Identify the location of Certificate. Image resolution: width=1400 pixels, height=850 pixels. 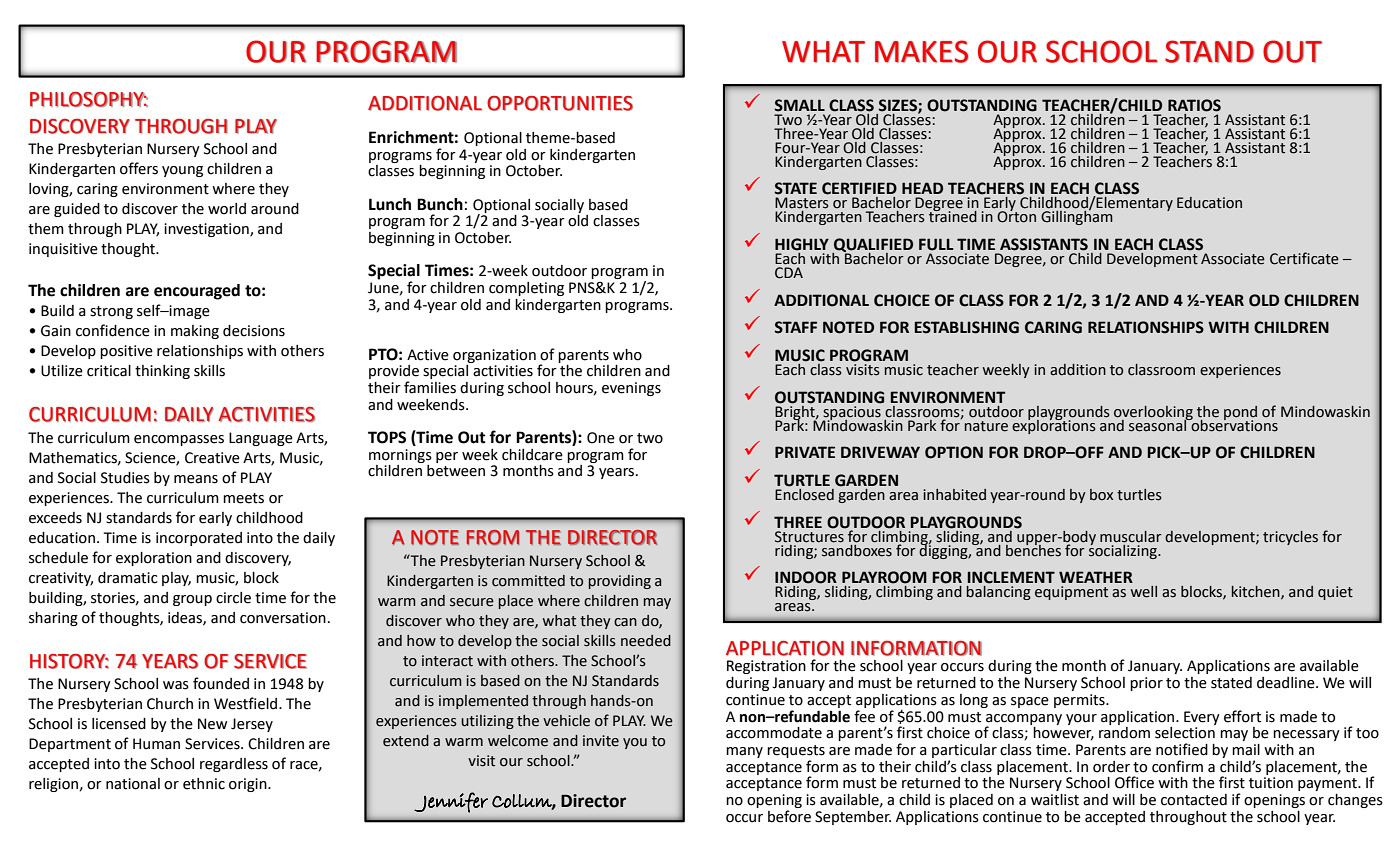
(1304, 258).
